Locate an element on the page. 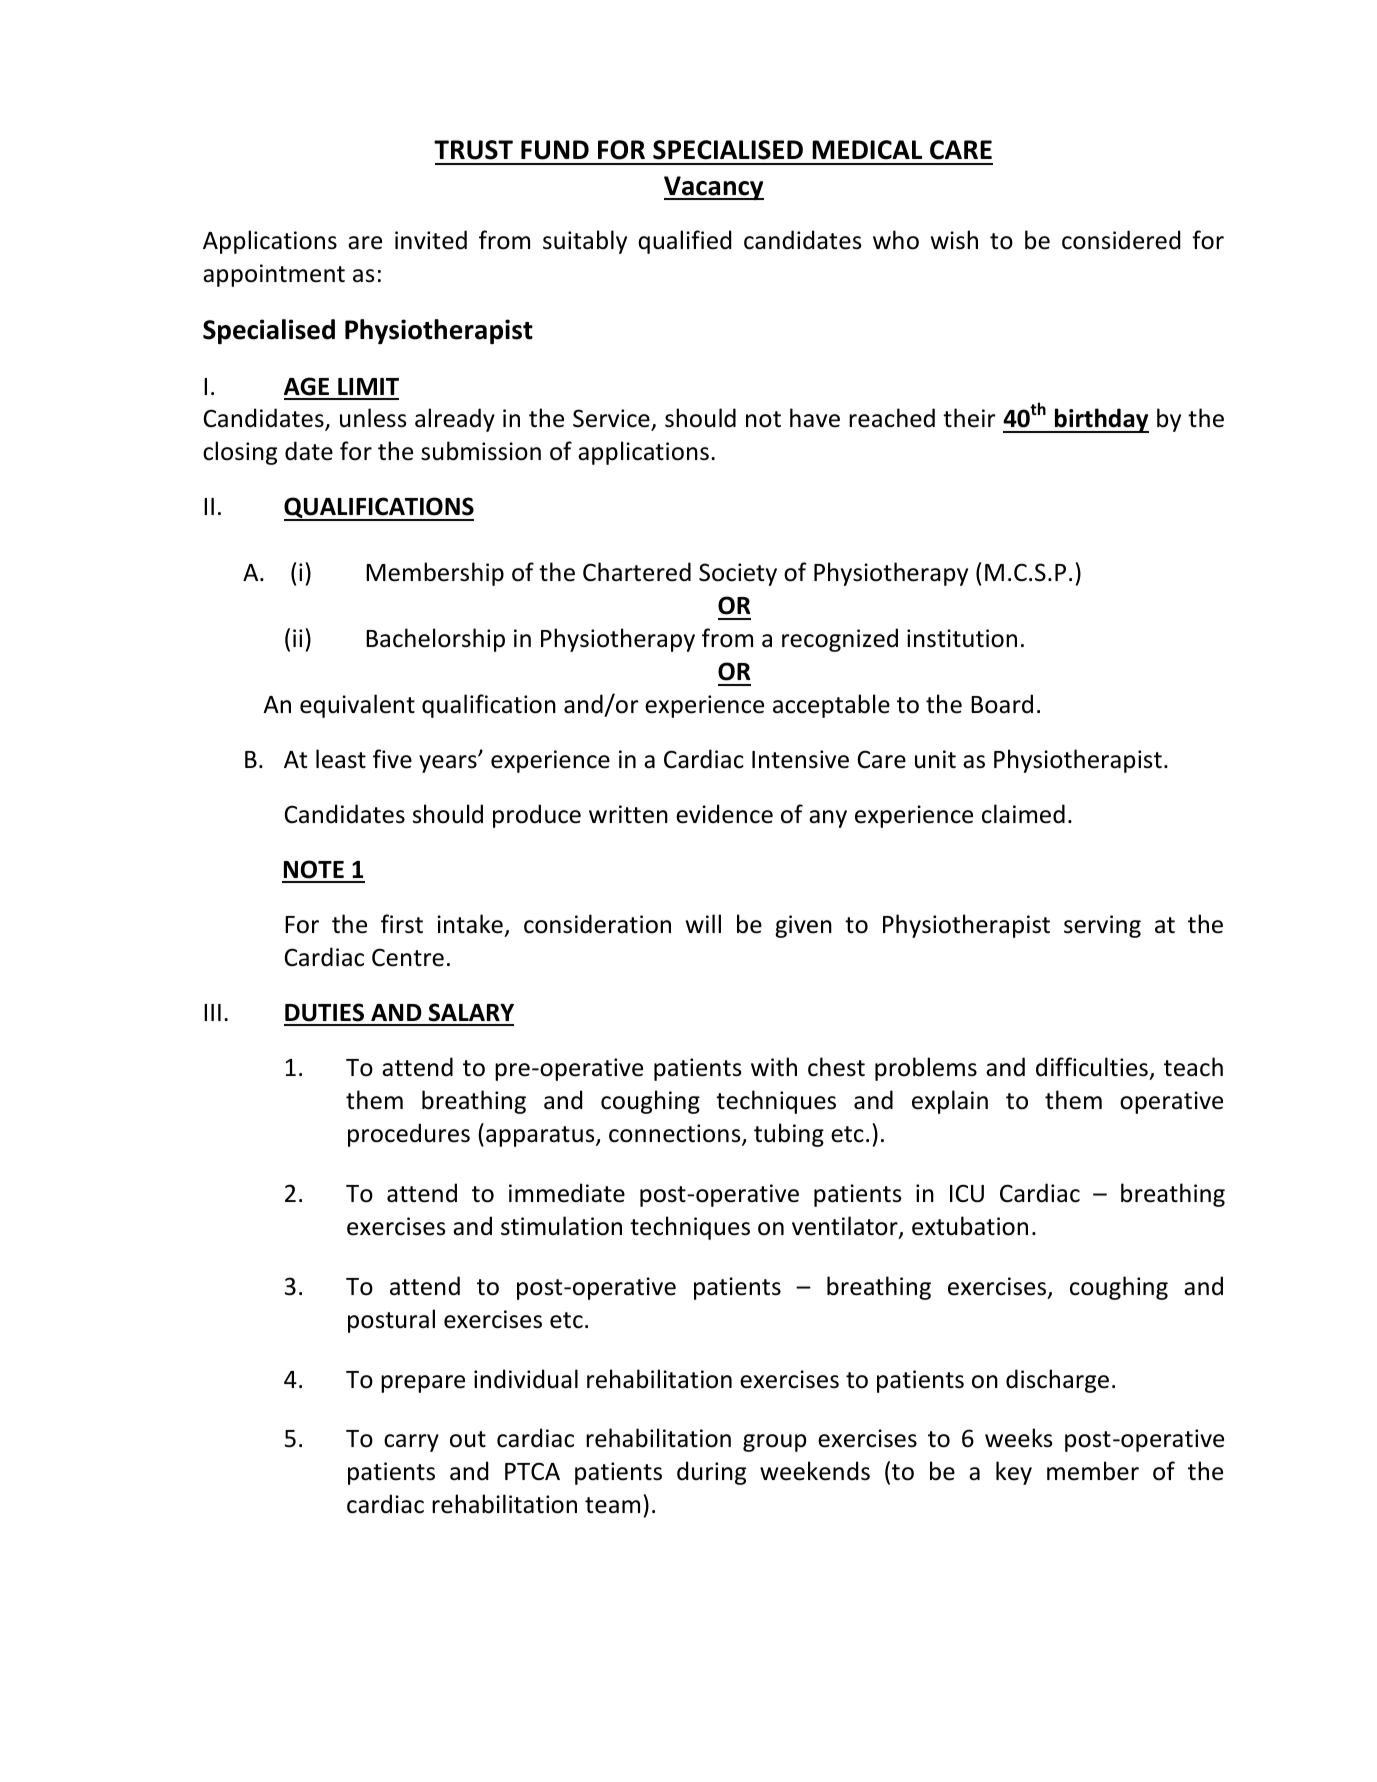  invited is located at coordinates (431, 240).
